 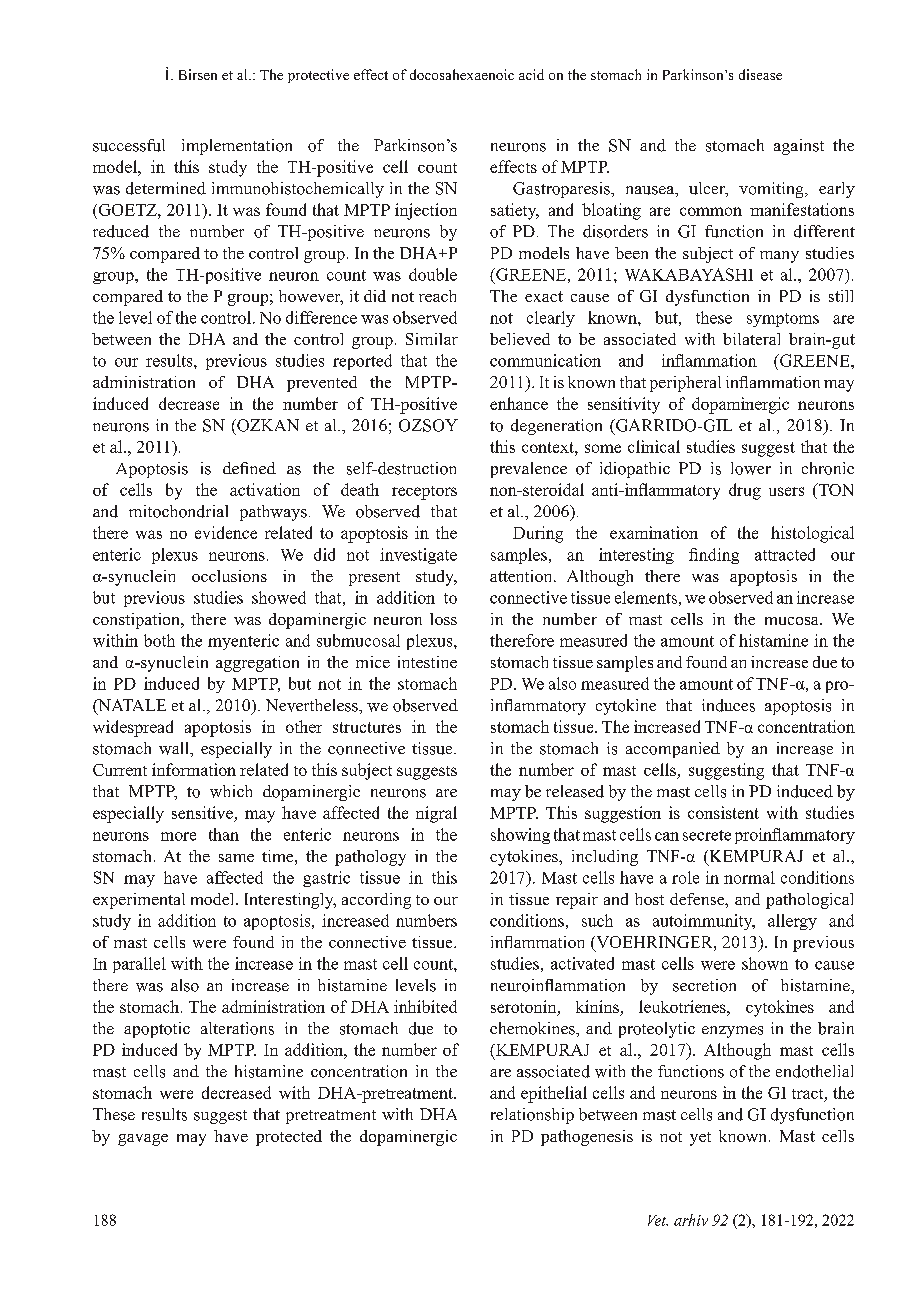 What do you see at coordinates (529, 470) in the screenshot?
I see `prevalence` at bounding box center [529, 470].
